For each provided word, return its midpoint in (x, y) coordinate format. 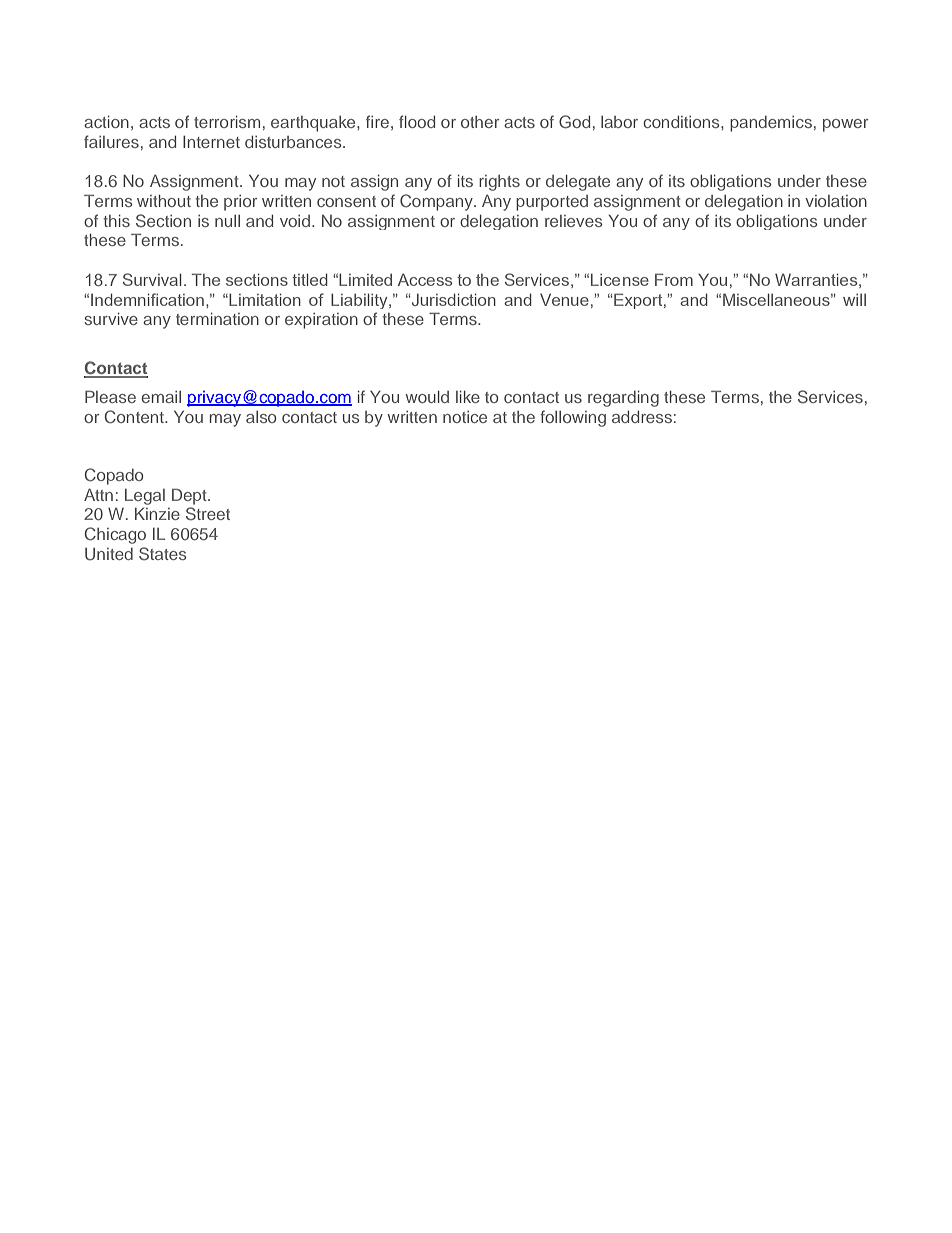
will (854, 300)
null (227, 221)
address (642, 417)
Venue (564, 299)
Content (135, 417)
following (573, 418)
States (162, 554)
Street (208, 514)
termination (217, 319)
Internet (211, 142)
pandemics (771, 124)
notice (465, 417)
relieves (573, 221)
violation (836, 201)
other (480, 122)
